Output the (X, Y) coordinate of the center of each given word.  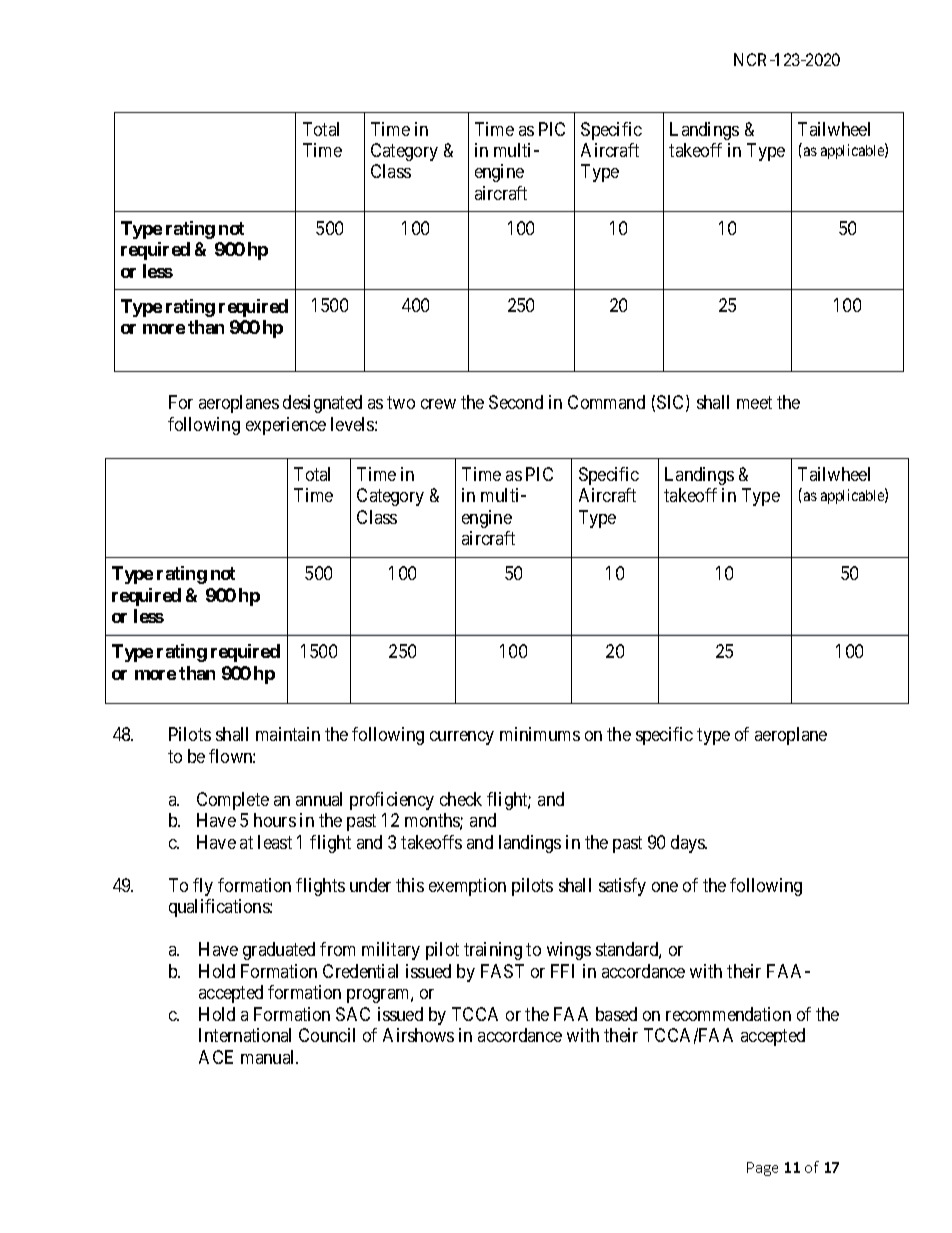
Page (762, 1169)
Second (516, 402)
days (689, 844)
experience (286, 426)
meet (754, 403)
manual (269, 1057)
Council (327, 1035)
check (461, 799)
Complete (233, 801)
